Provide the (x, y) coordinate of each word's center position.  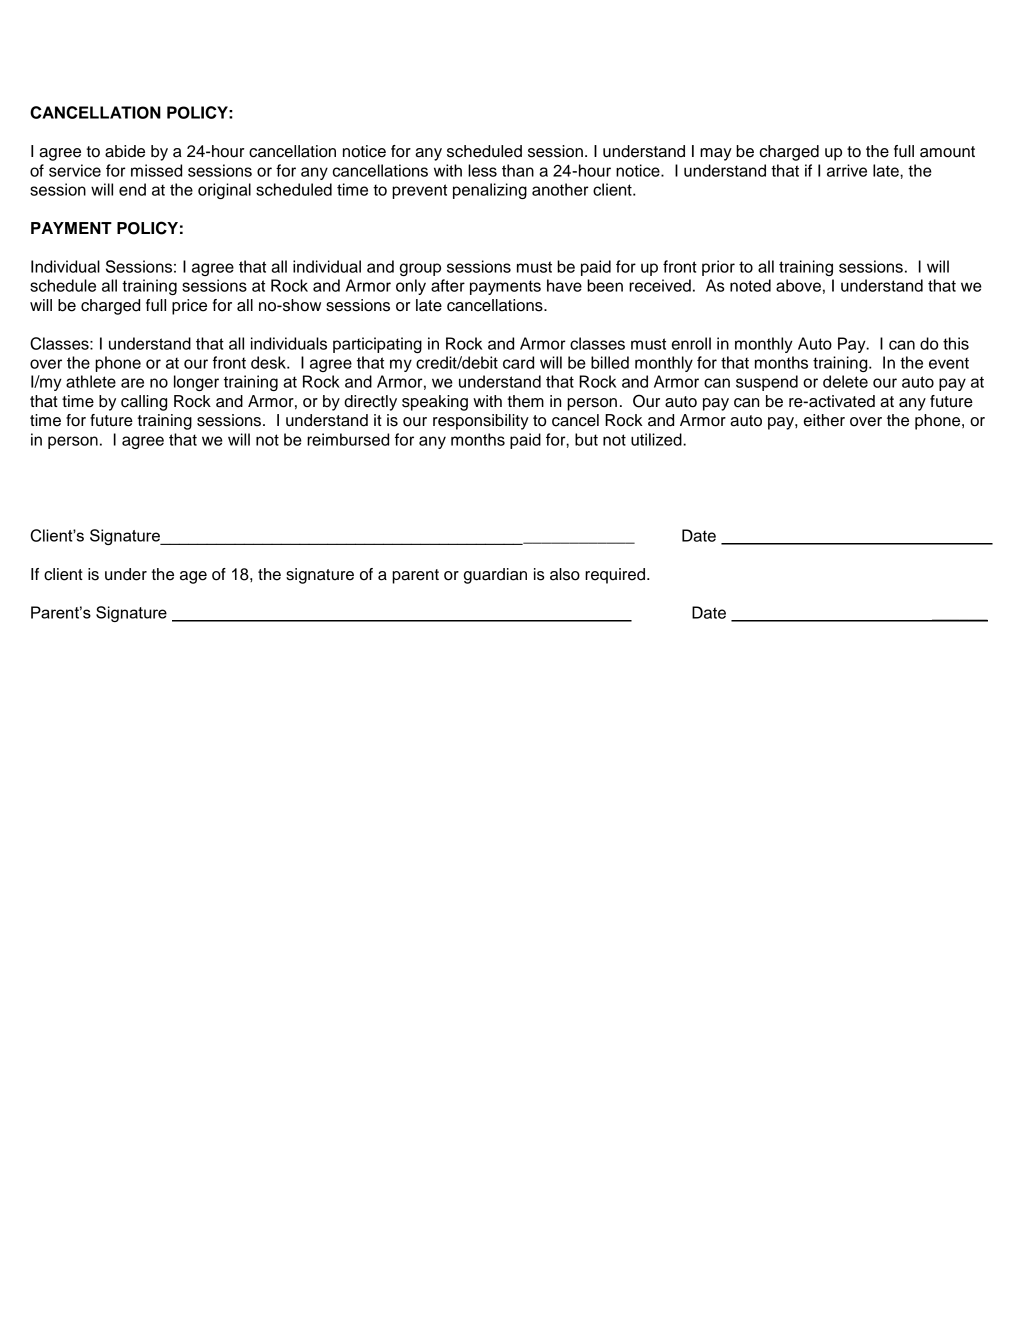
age (193, 577)
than (518, 170)
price (189, 307)
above (798, 285)
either (824, 420)
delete (845, 381)
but (586, 439)
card (518, 362)
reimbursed (348, 439)
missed (156, 170)
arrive (847, 170)
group (420, 269)
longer (196, 383)
